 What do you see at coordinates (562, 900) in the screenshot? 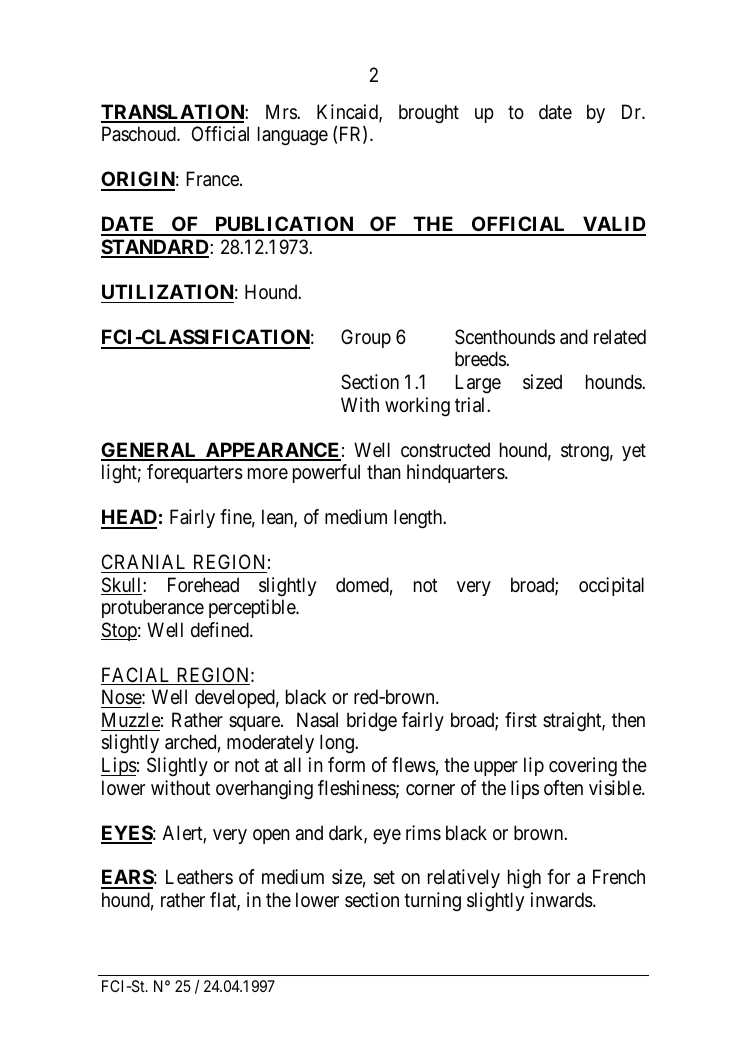
I see `inwards` at bounding box center [562, 900].
